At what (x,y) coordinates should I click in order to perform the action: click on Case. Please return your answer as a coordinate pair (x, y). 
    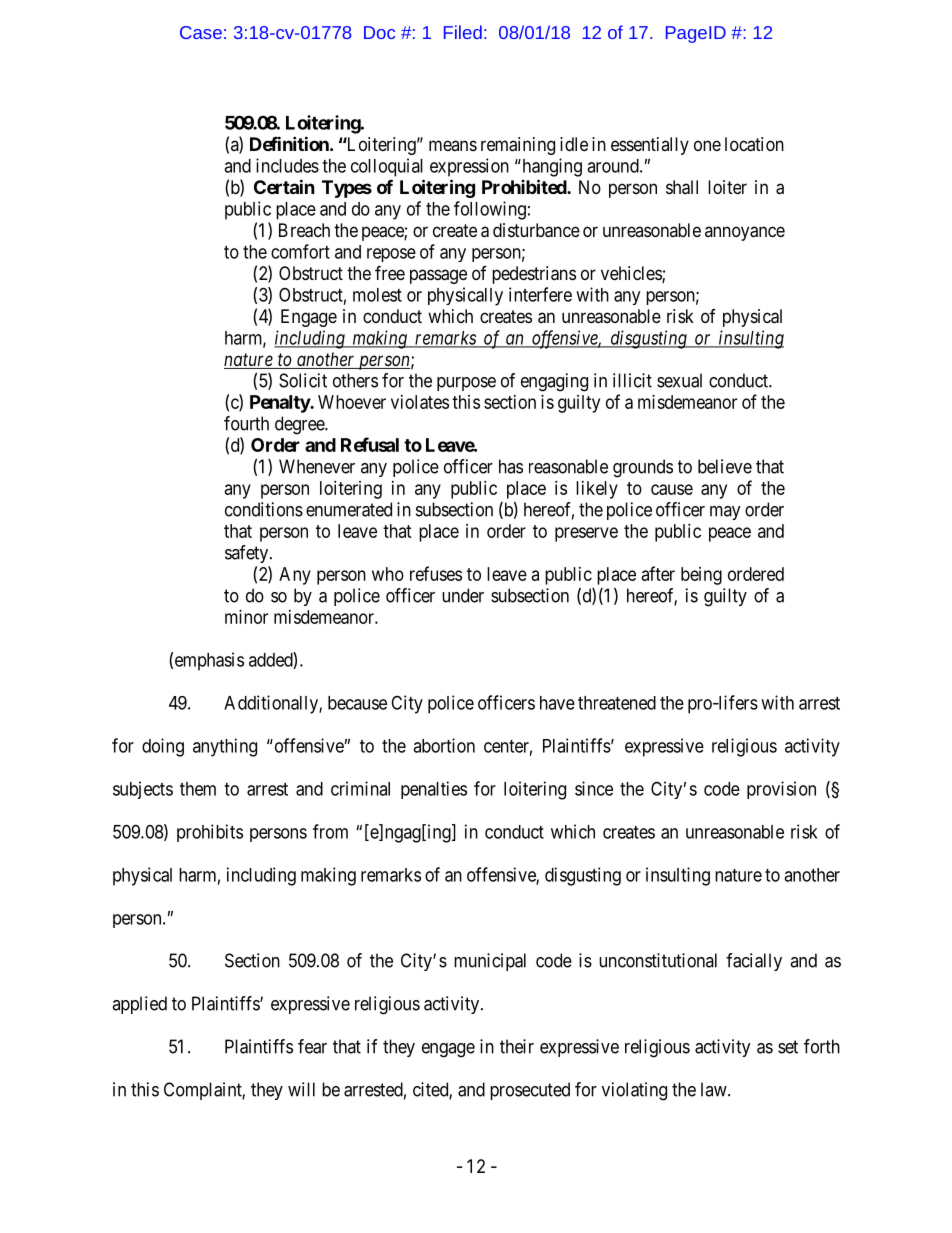
    Looking at the image, I should click on (201, 32).
